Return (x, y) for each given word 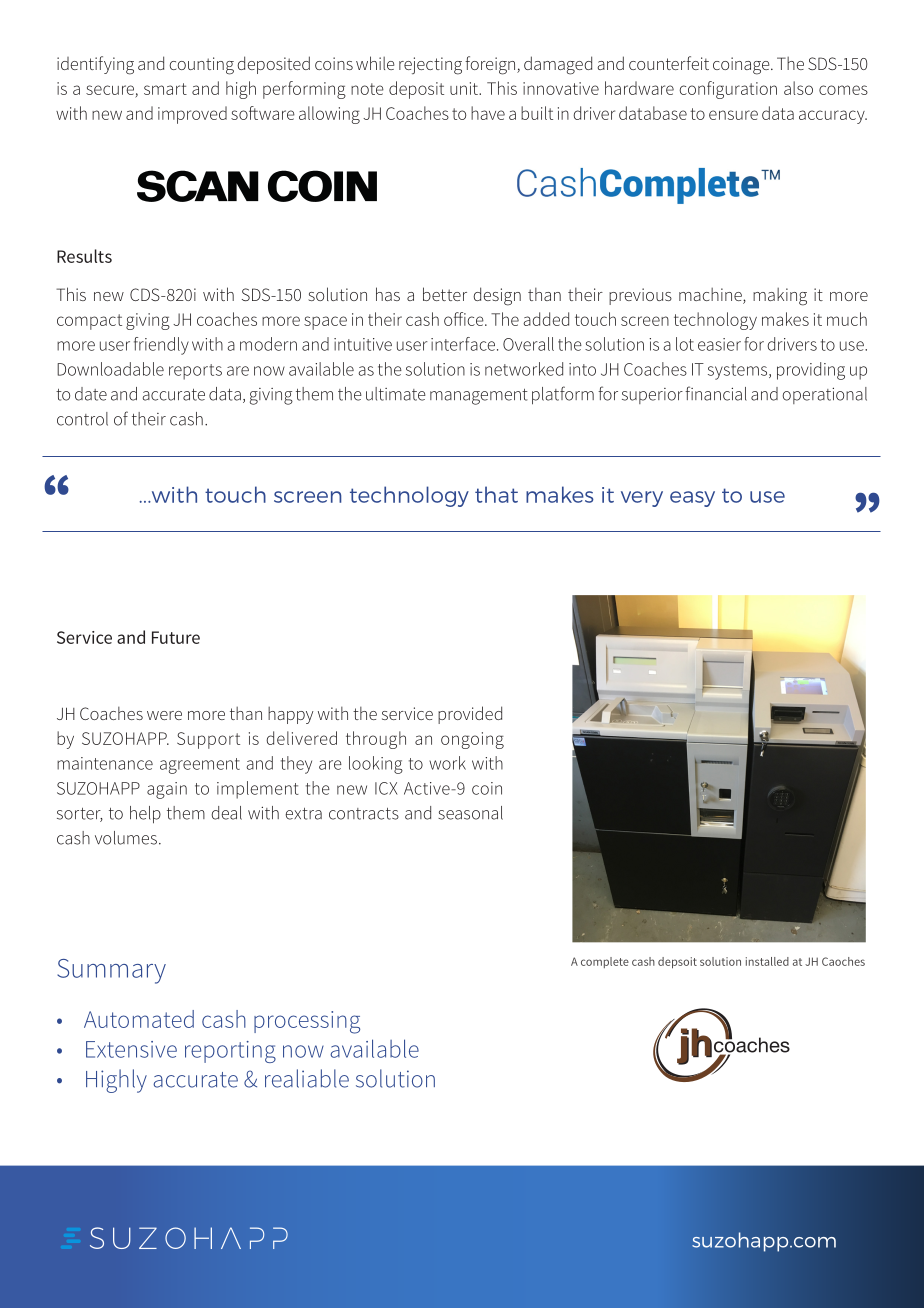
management (479, 397)
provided (470, 715)
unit (465, 88)
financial (716, 393)
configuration (728, 90)
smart (165, 89)
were (164, 715)
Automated (139, 1019)
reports (195, 372)
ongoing (472, 740)
